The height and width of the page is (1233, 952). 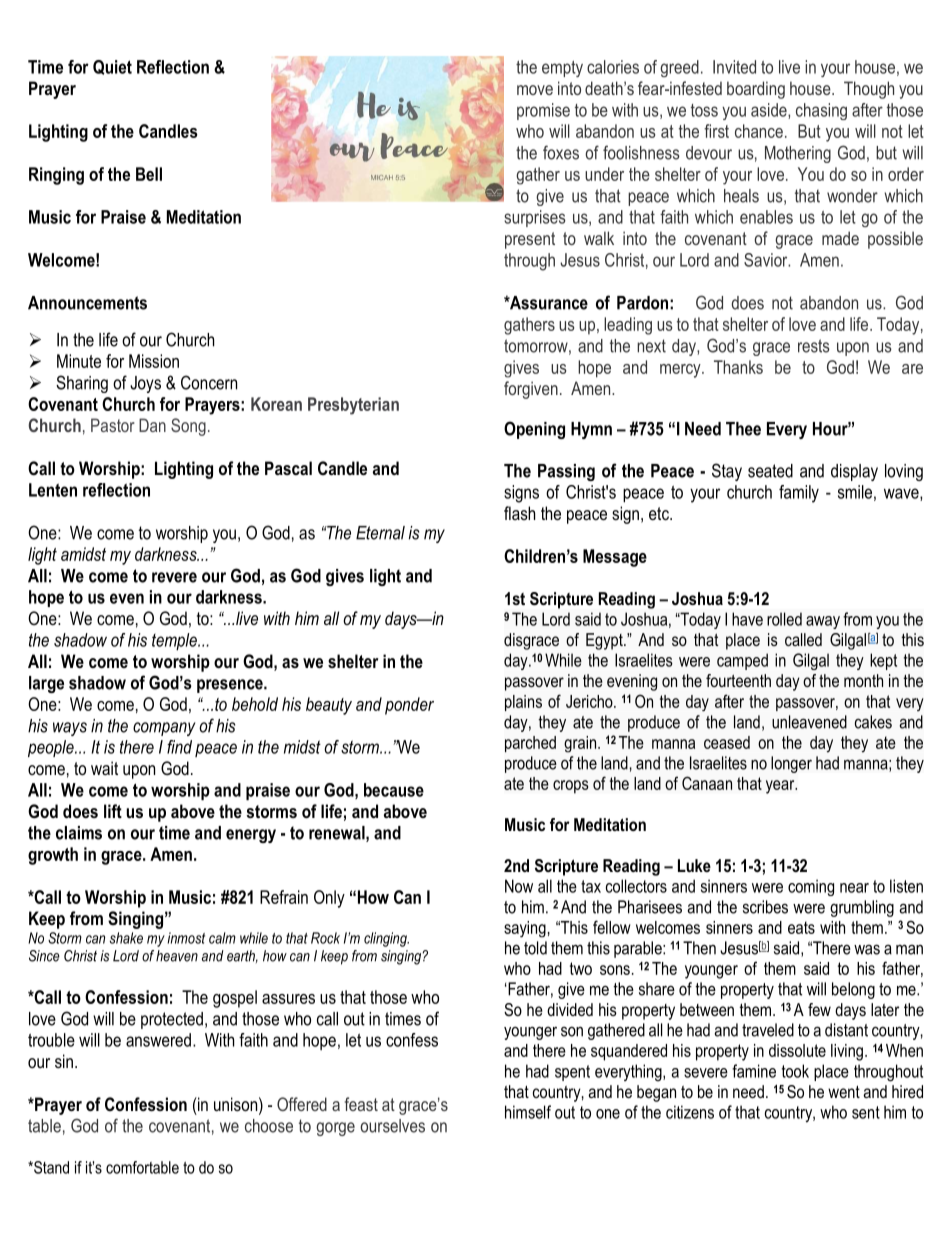 What do you see at coordinates (528, 1112) in the page?
I see `himself` at bounding box center [528, 1112].
